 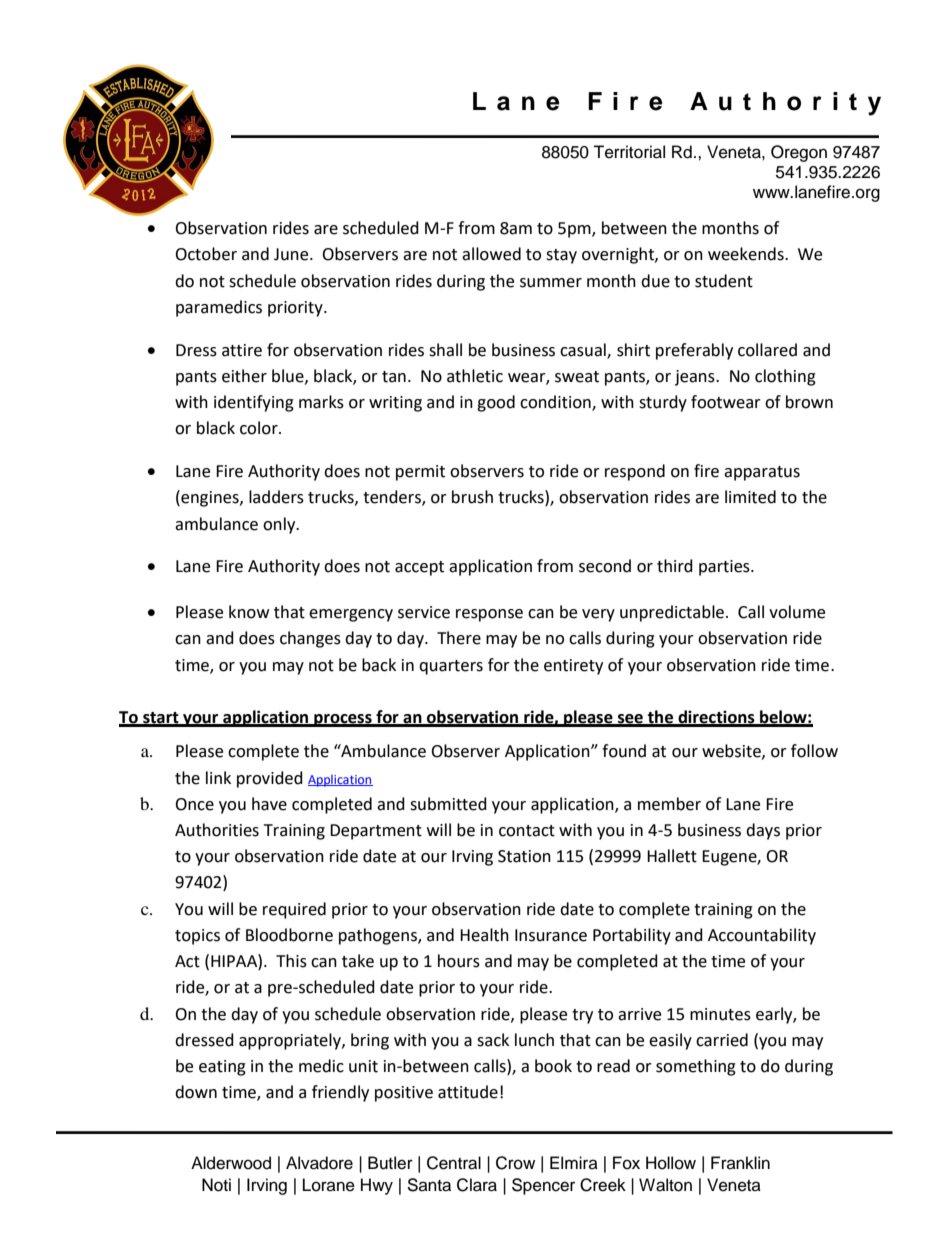 I want to click on know, so click(x=249, y=612).
